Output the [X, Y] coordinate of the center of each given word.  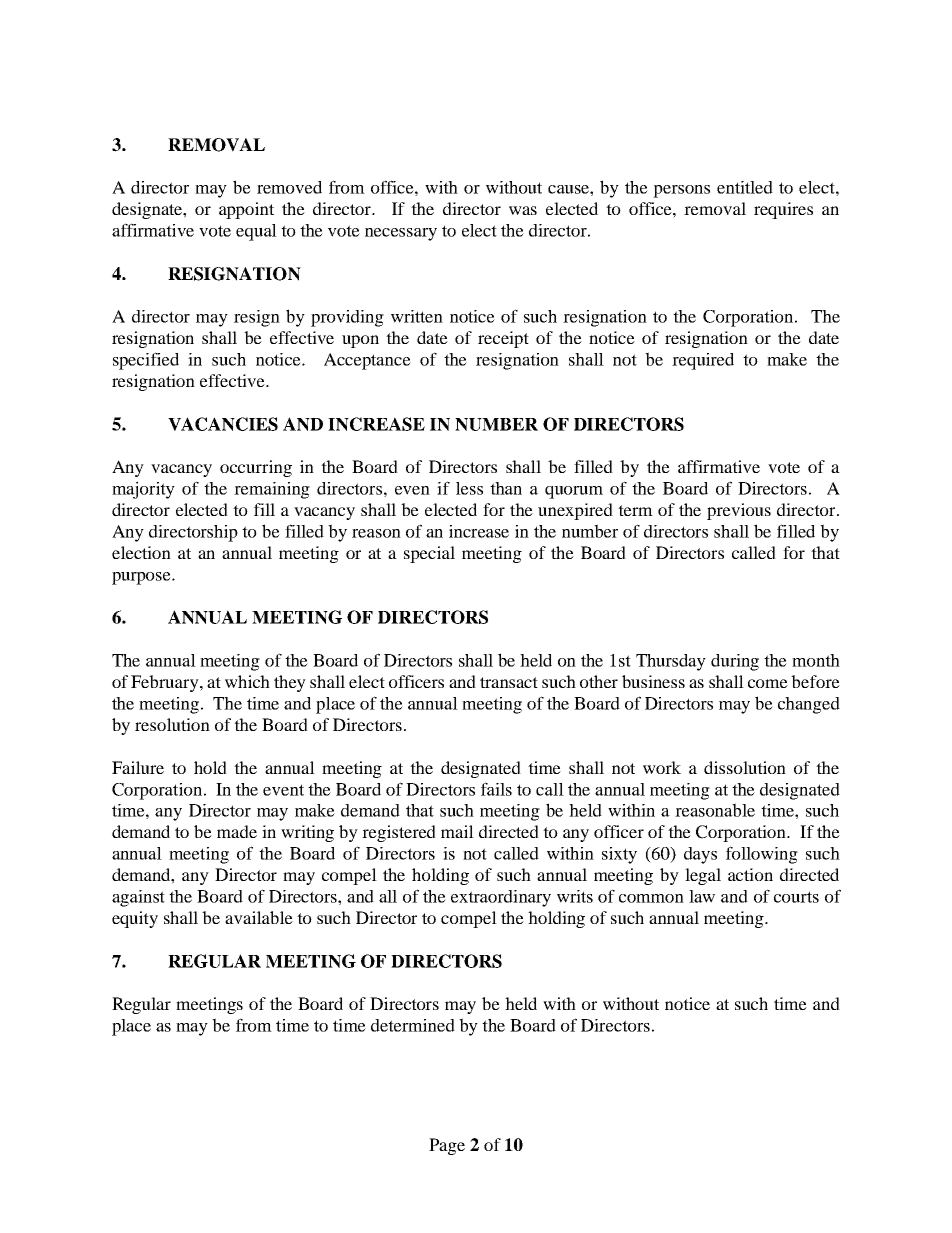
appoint [246, 210]
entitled [745, 187]
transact [509, 682]
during [735, 662]
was [523, 210]
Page [447, 1146]
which [247, 681]
